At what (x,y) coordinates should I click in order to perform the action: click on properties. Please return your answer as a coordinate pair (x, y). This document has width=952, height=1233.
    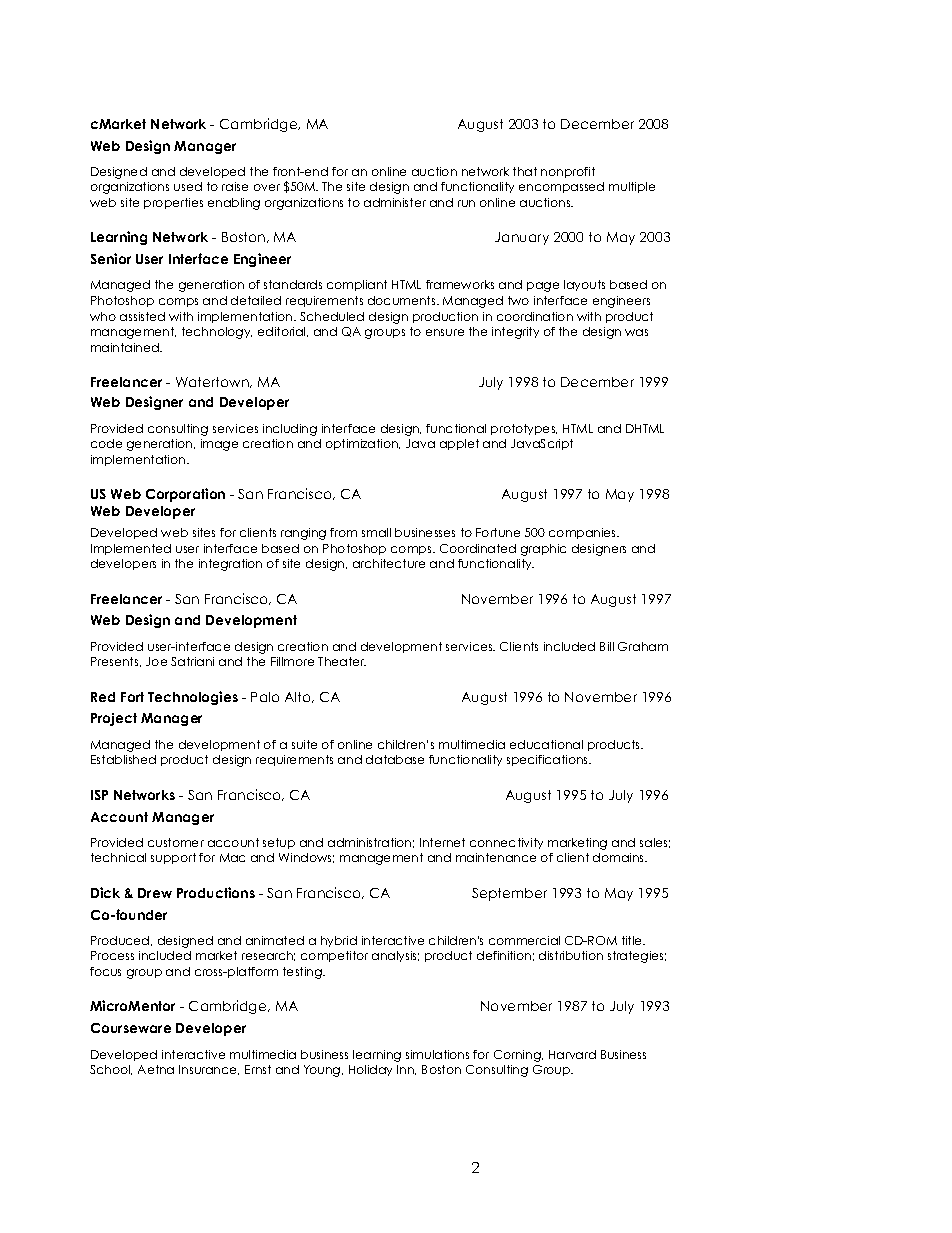
    Looking at the image, I should click on (173, 203).
